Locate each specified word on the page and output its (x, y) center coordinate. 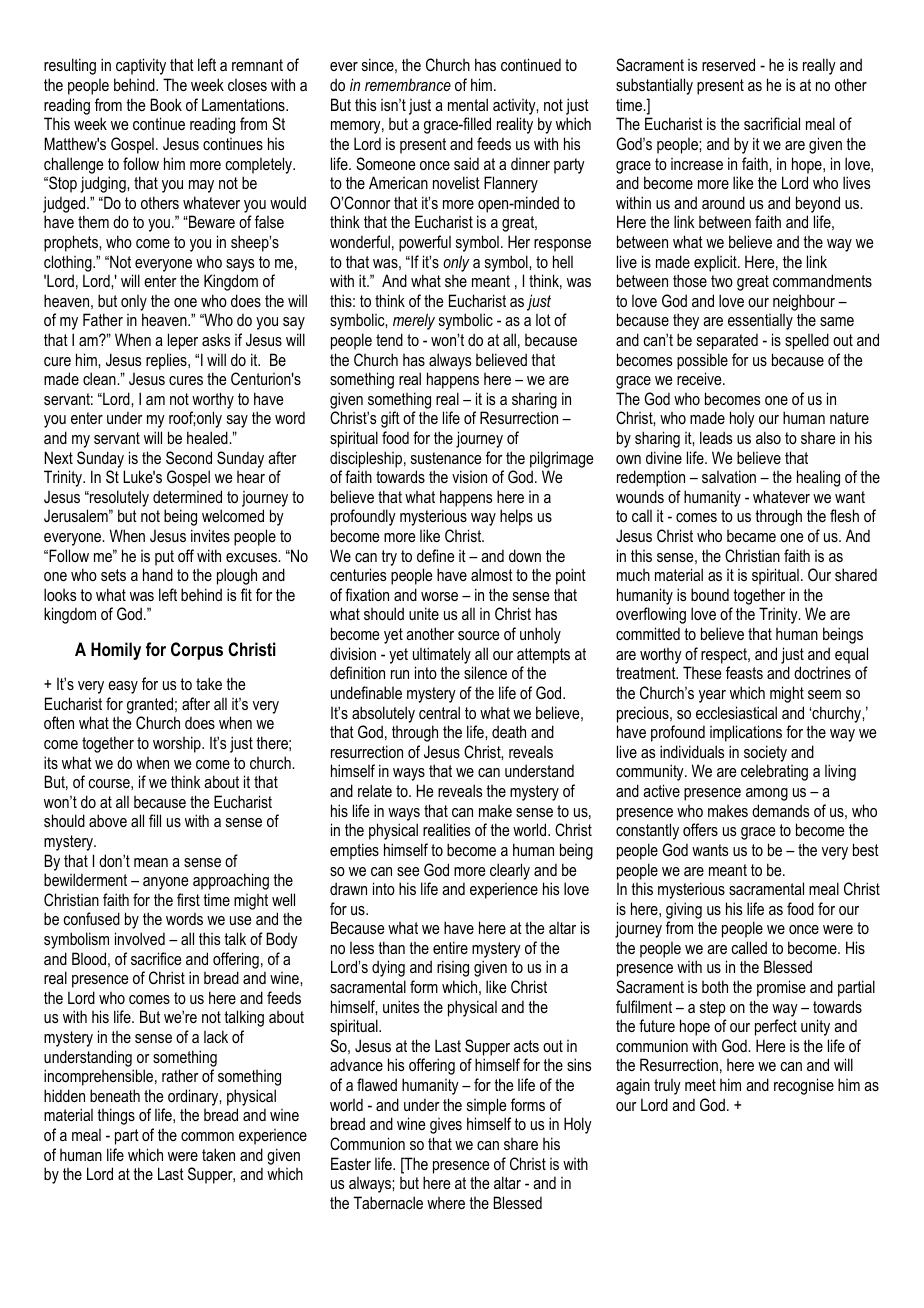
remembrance (408, 84)
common (207, 1136)
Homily (116, 651)
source (478, 635)
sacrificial (772, 123)
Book (166, 104)
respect (725, 656)
